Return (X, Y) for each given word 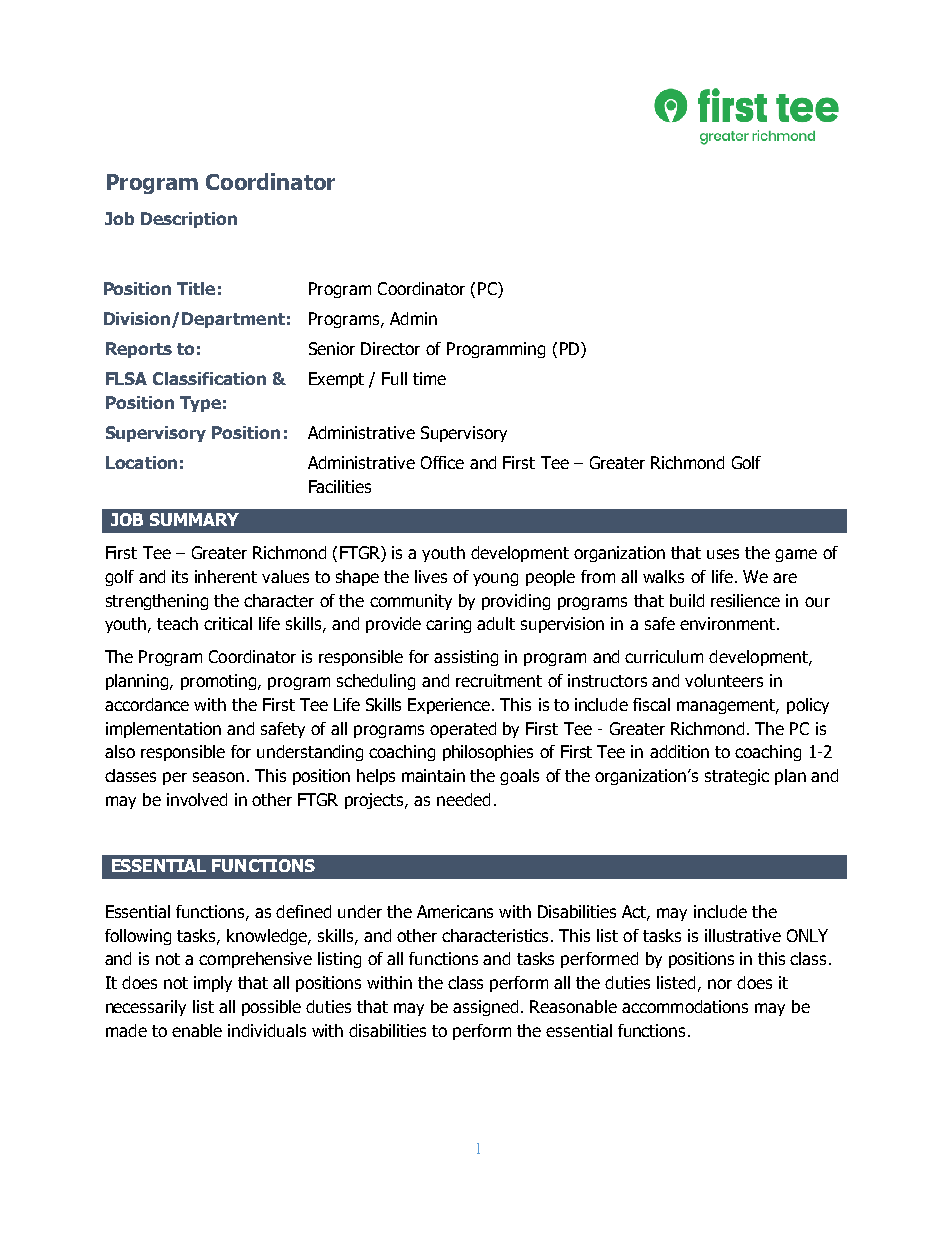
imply (213, 984)
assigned (485, 1008)
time (429, 378)
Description (189, 220)
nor (720, 984)
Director (390, 348)
